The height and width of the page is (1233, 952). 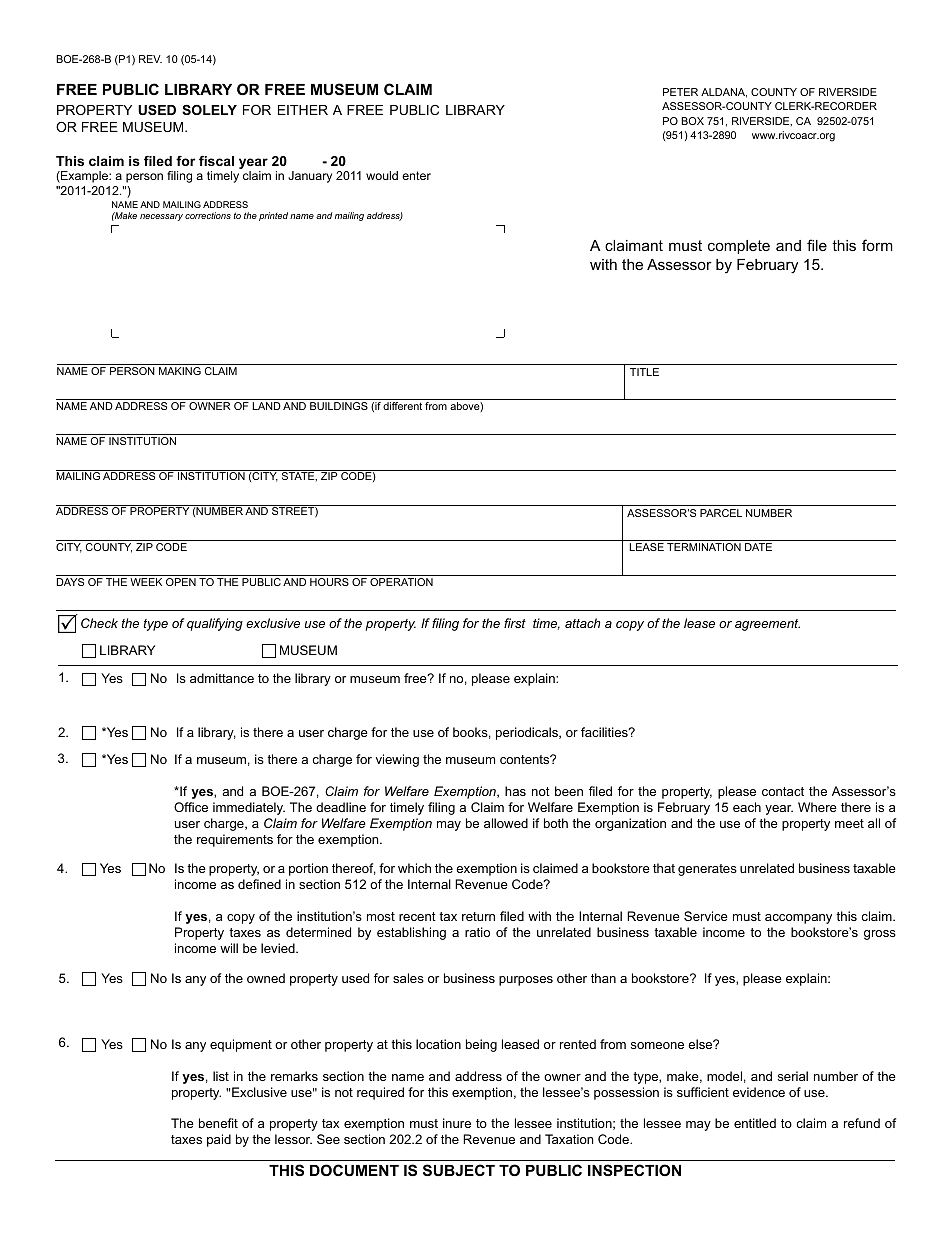 I want to click on Office, so click(x=191, y=807).
